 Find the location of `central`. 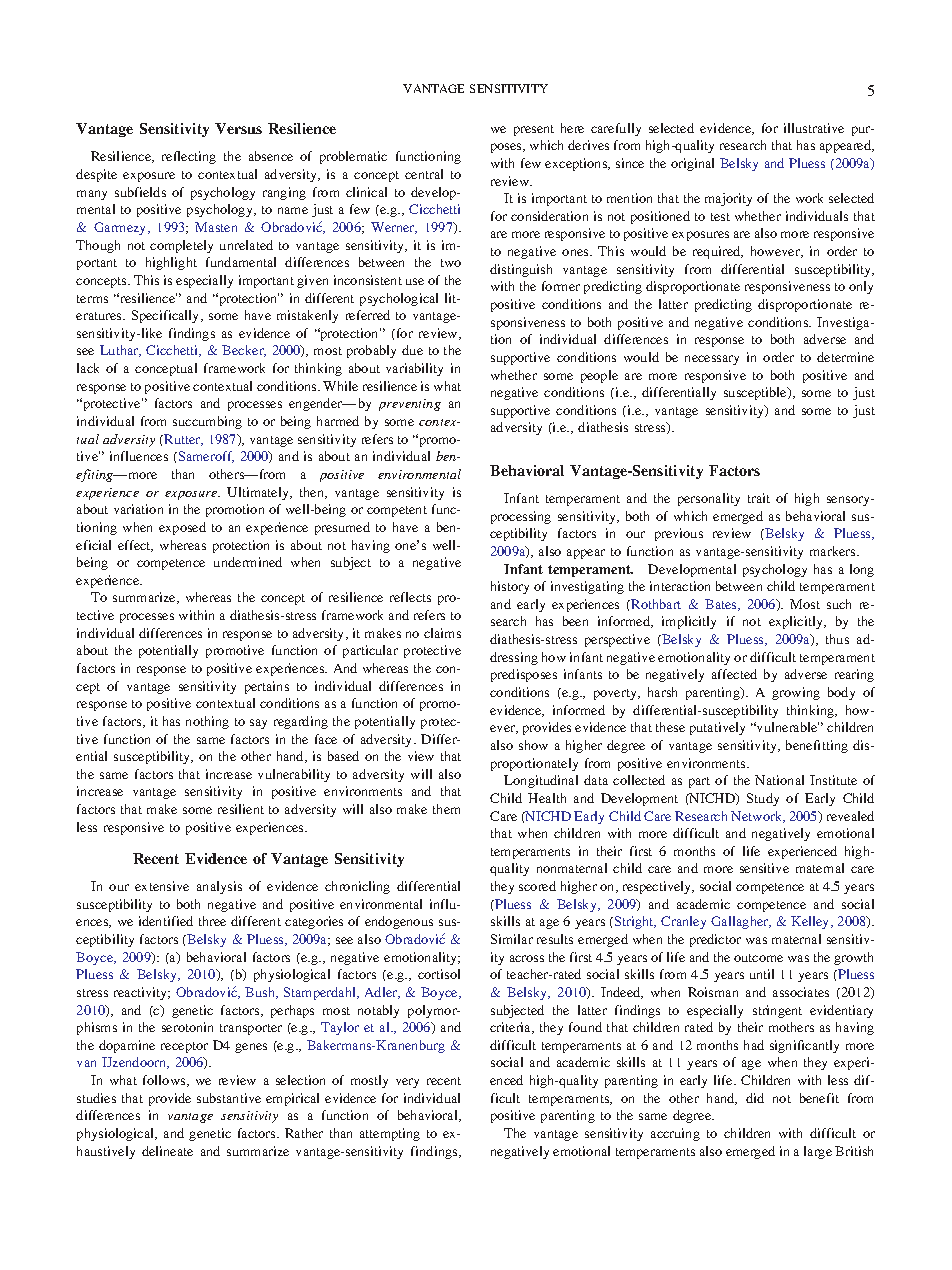

central is located at coordinates (424, 174).
